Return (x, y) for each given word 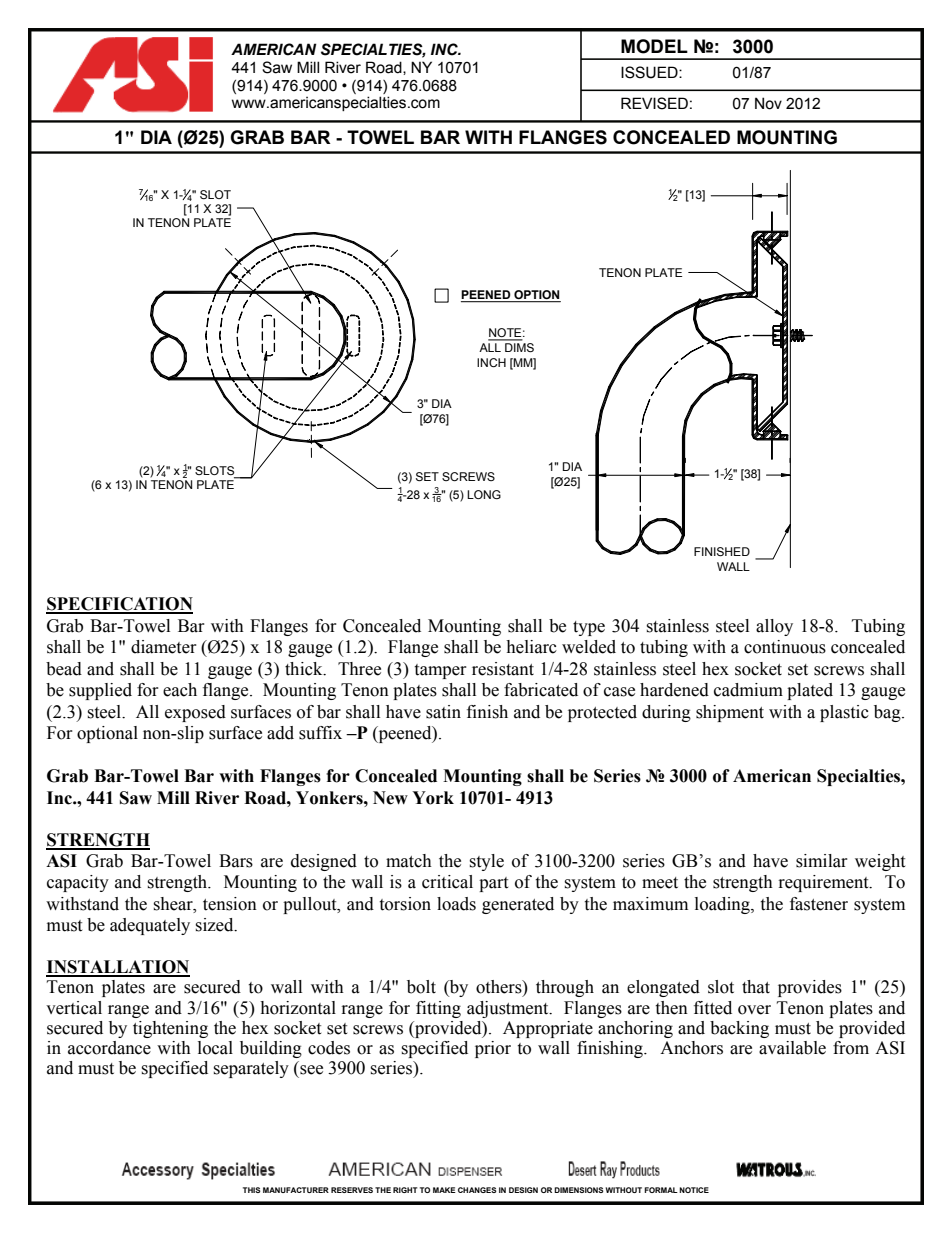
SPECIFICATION (119, 605)
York (433, 798)
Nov (768, 103)
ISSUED (650, 72)
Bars (236, 861)
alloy (774, 627)
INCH (491, 362)
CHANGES (477, 1190)
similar (822, 861)
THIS (252, 1190)
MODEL (654, 46)
